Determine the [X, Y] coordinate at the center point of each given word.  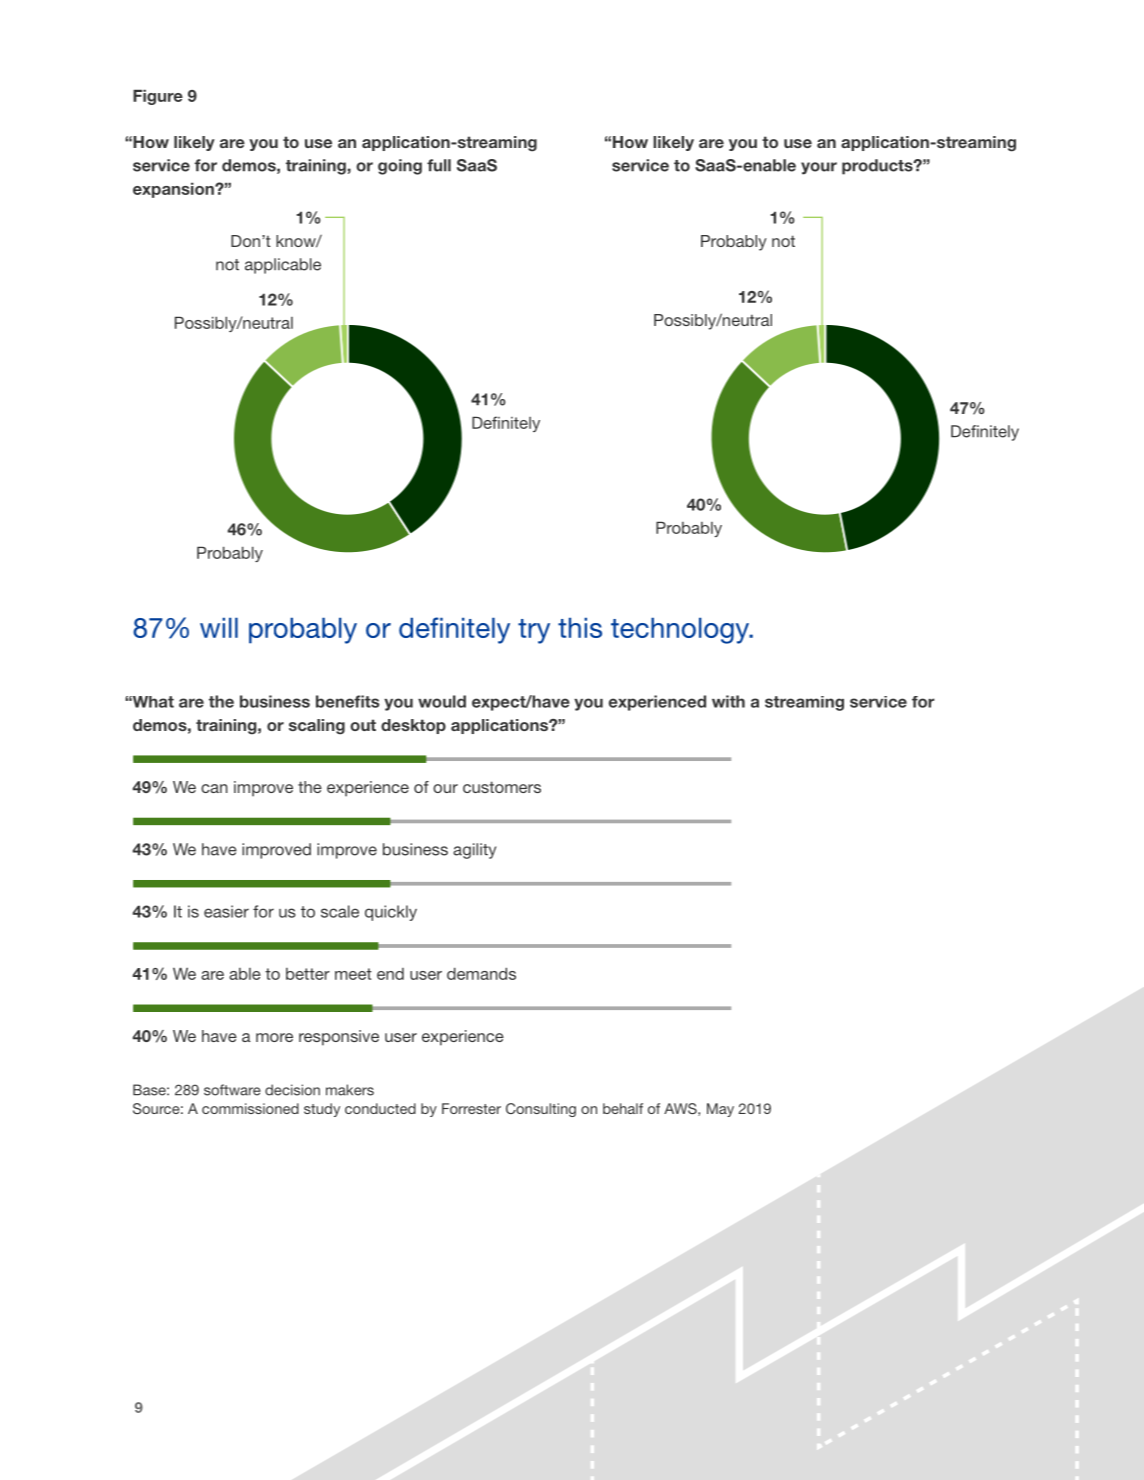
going [400, 167]
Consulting [541, 1110]
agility [474, 851]
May [720, 1110]
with [728, 701]
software [232, 1090]
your [819, 168]
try [534, 631]
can [214, 788]
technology [681, 630]
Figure [158, 97]
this [580, 627]
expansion [174, 190]
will [219, 627]
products [878, 167]
